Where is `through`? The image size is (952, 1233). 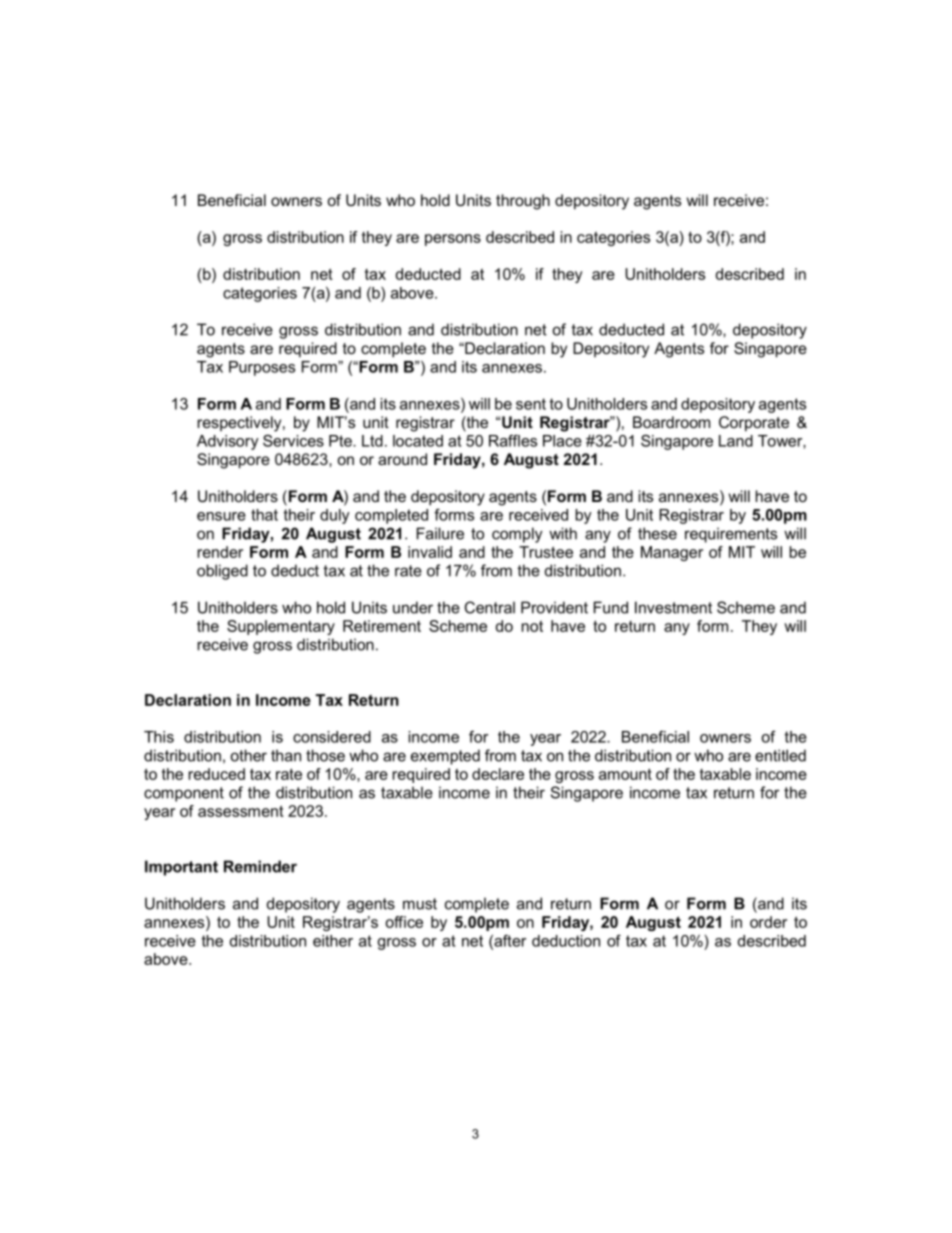 through is located at coordinates (523, 202).
